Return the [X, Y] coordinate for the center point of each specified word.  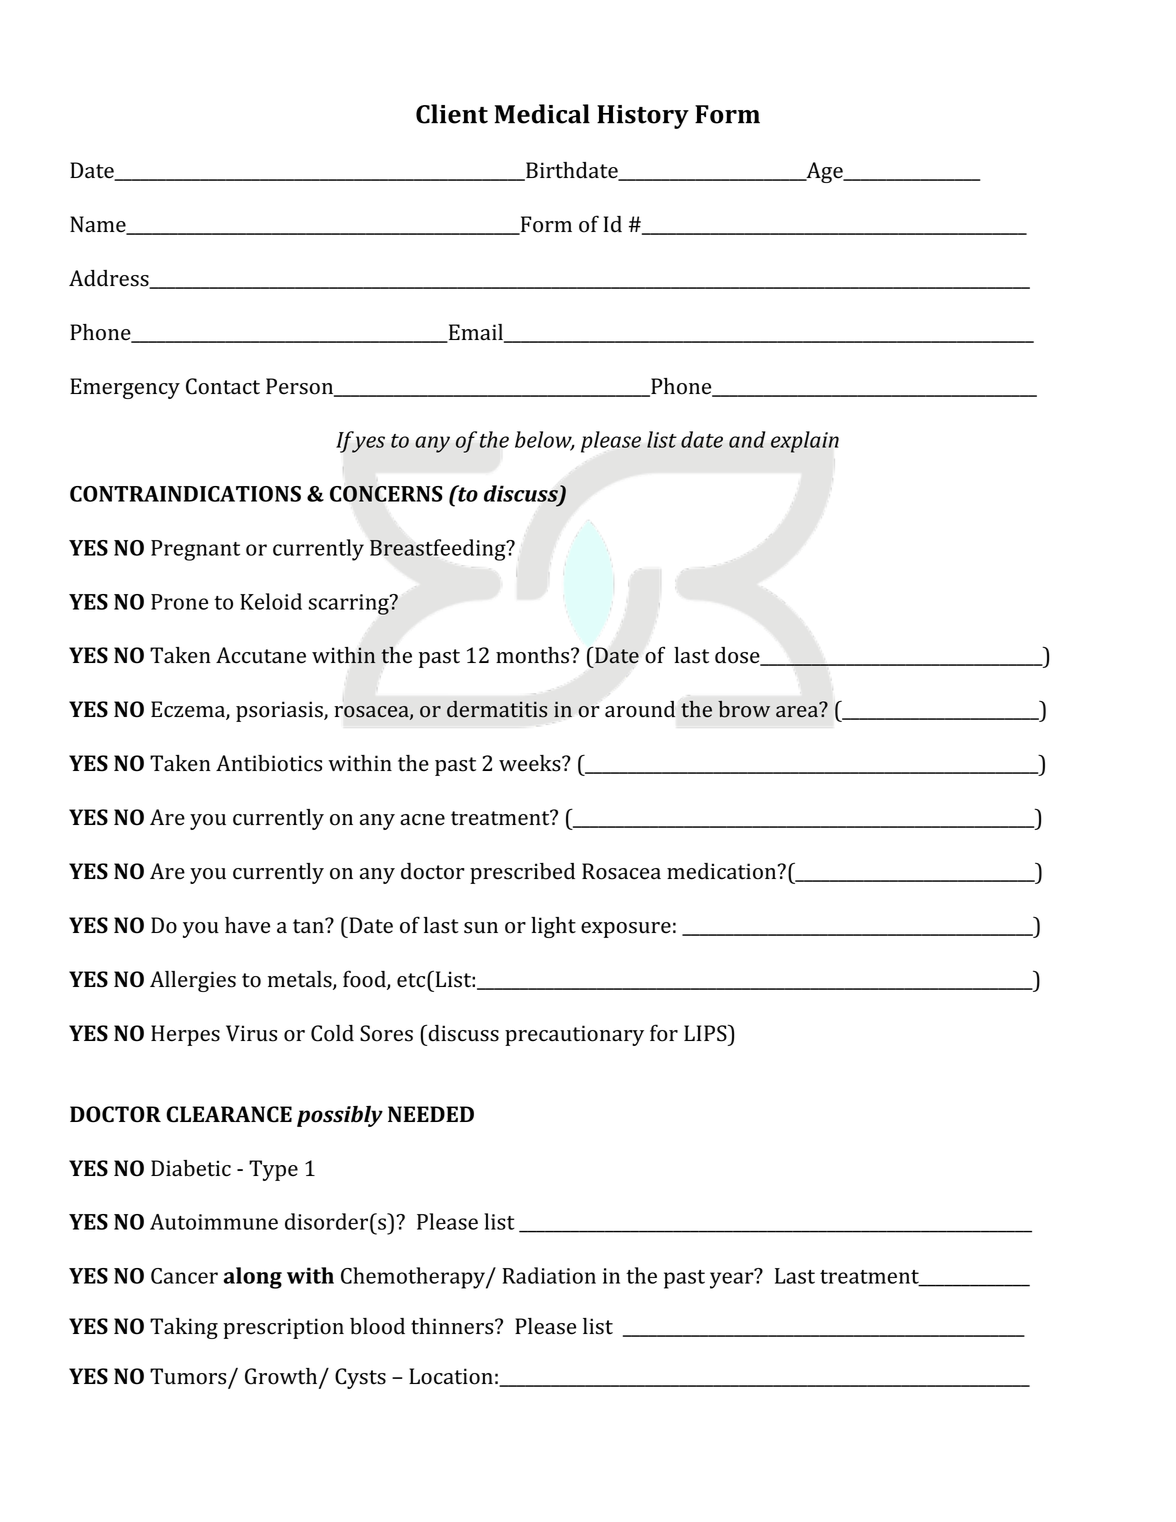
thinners [453, 1326]
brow [744, 709]
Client [452, 114]
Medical [542, 114]
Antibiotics [269, 763]
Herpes [185, 1035]
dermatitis [497, 709]
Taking [184, 1328]
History [643, 117]
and [747, 439]
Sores [386, 1033]
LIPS [706, 1033]
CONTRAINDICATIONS [185, 494]
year [733, 1279]
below [544, 440]
